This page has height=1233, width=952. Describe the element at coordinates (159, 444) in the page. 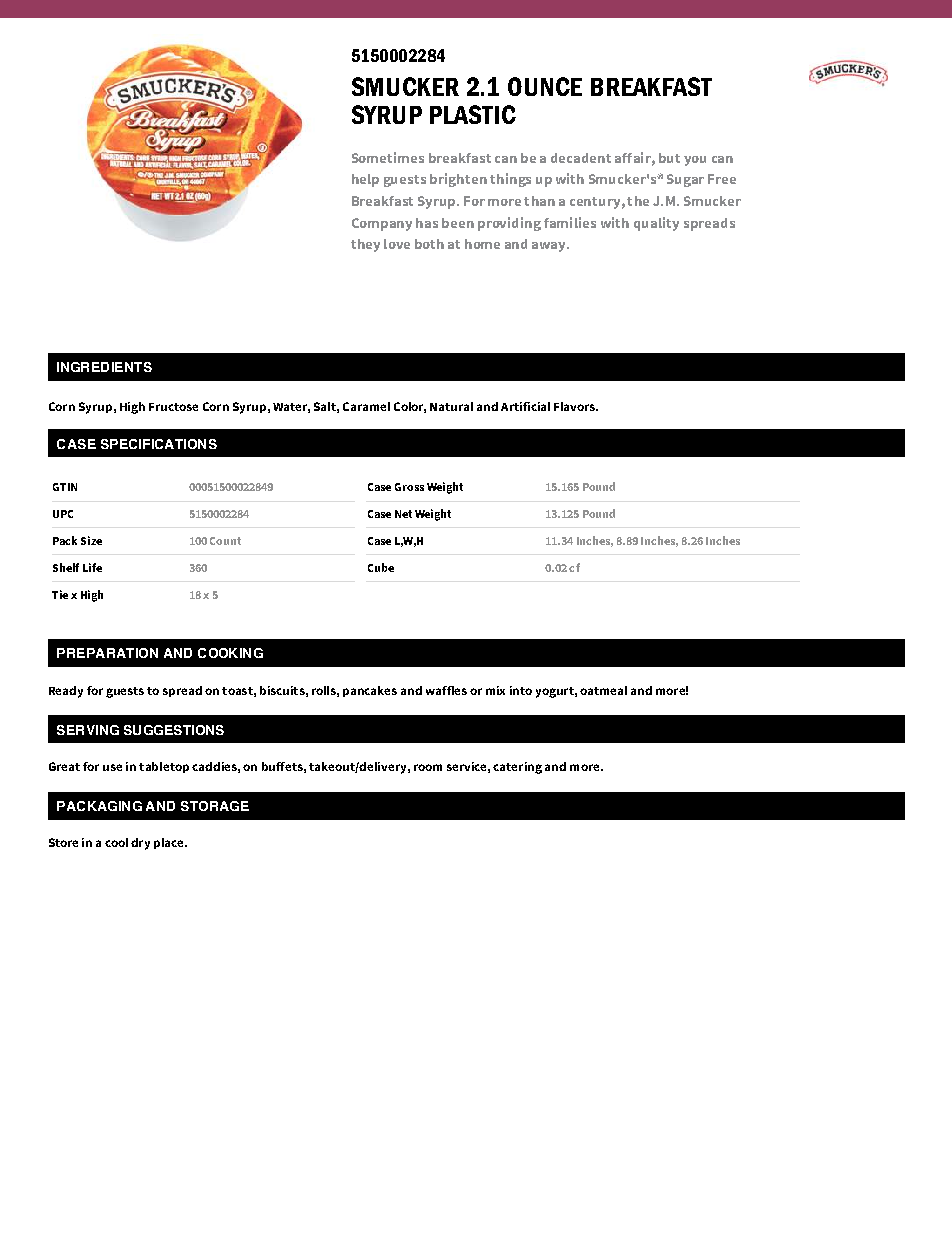

I see `SPECIFICATIONS` at that location.
